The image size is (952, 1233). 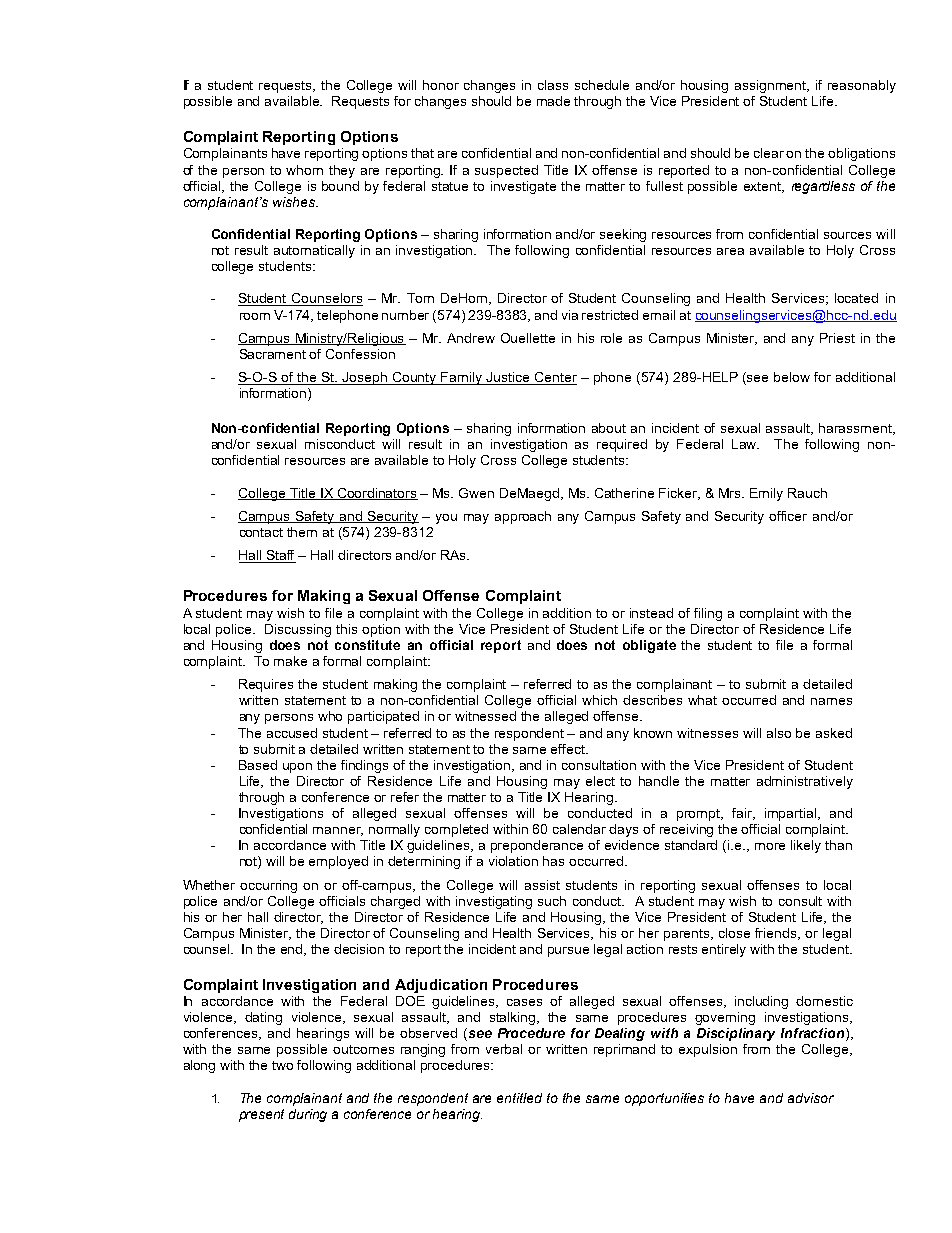 I want to click on two, so click(x=282, y=1065).
